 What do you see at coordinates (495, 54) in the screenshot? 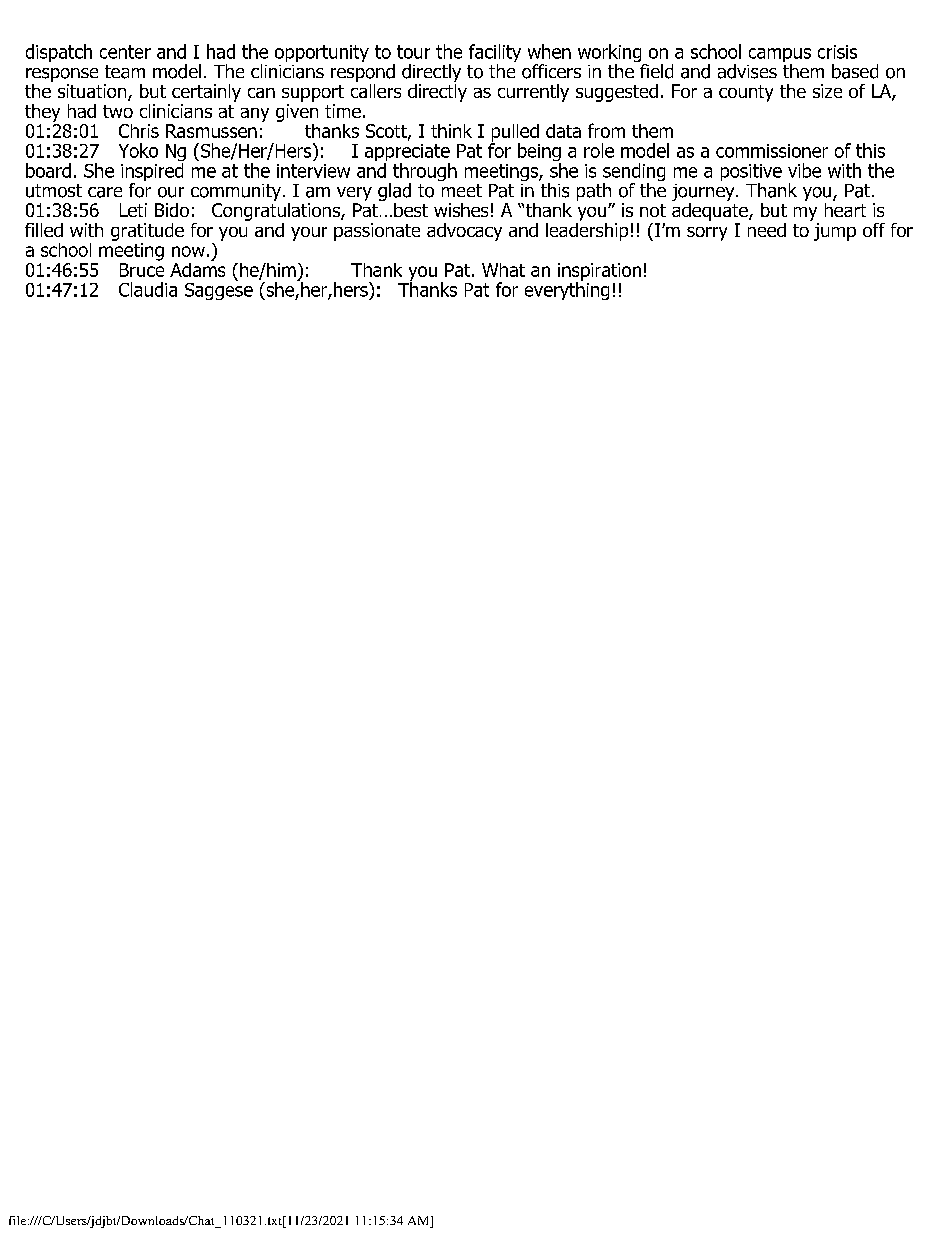
I see `facility` at bounding box center [495, 54].
